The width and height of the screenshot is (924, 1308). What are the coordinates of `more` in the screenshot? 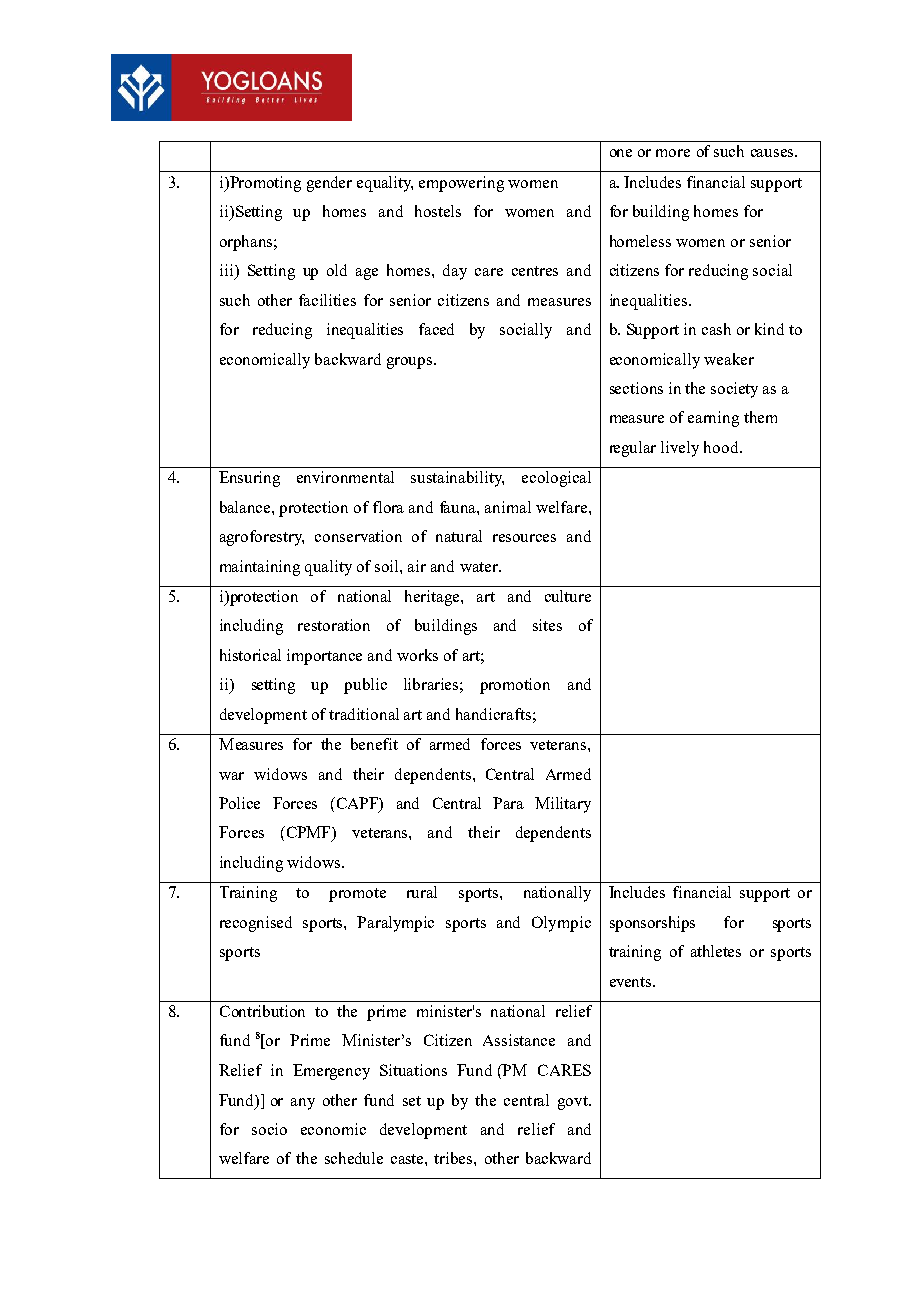 It's located at (673, 153).
